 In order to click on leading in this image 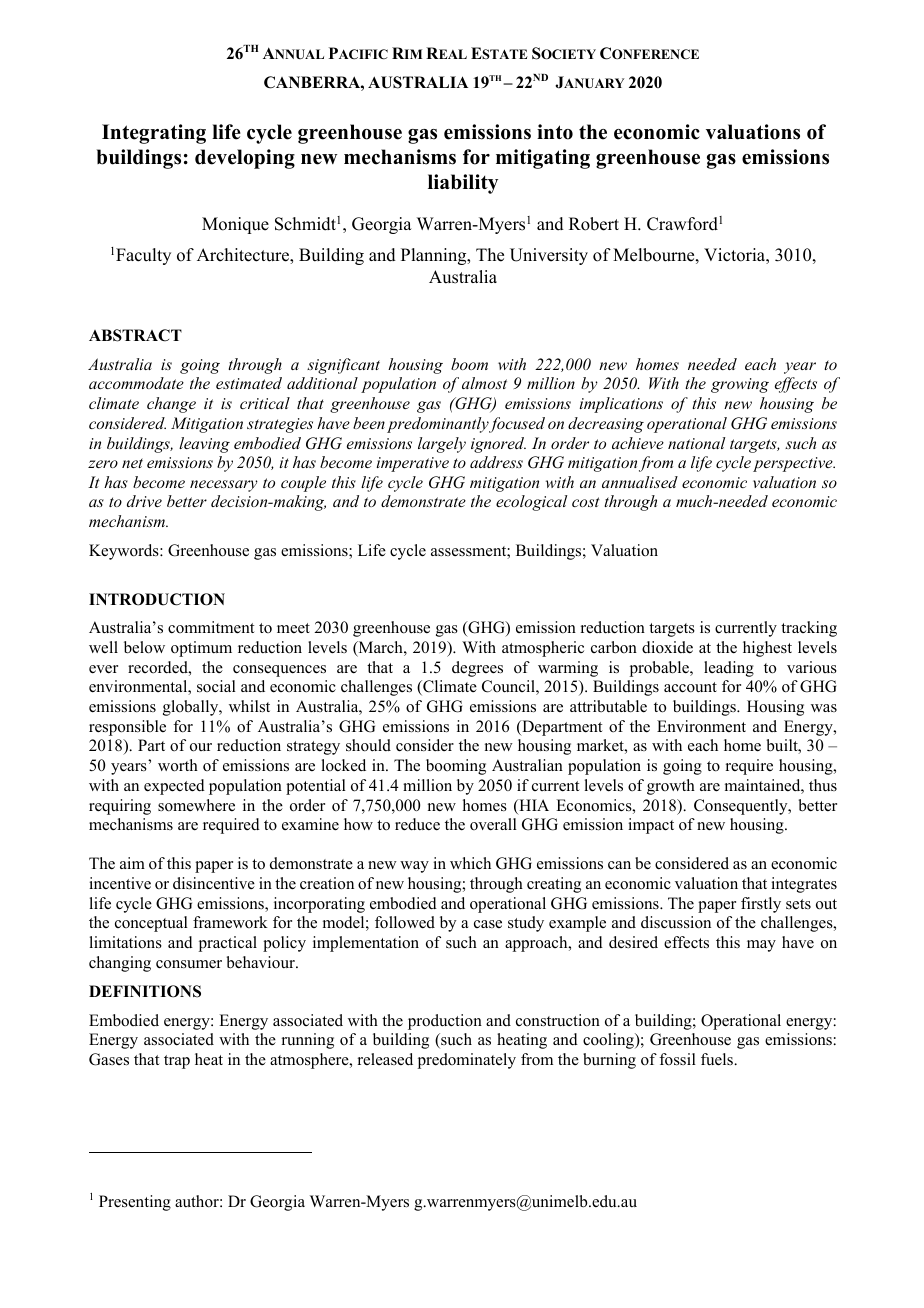, I will do `click(729, 669)`.
